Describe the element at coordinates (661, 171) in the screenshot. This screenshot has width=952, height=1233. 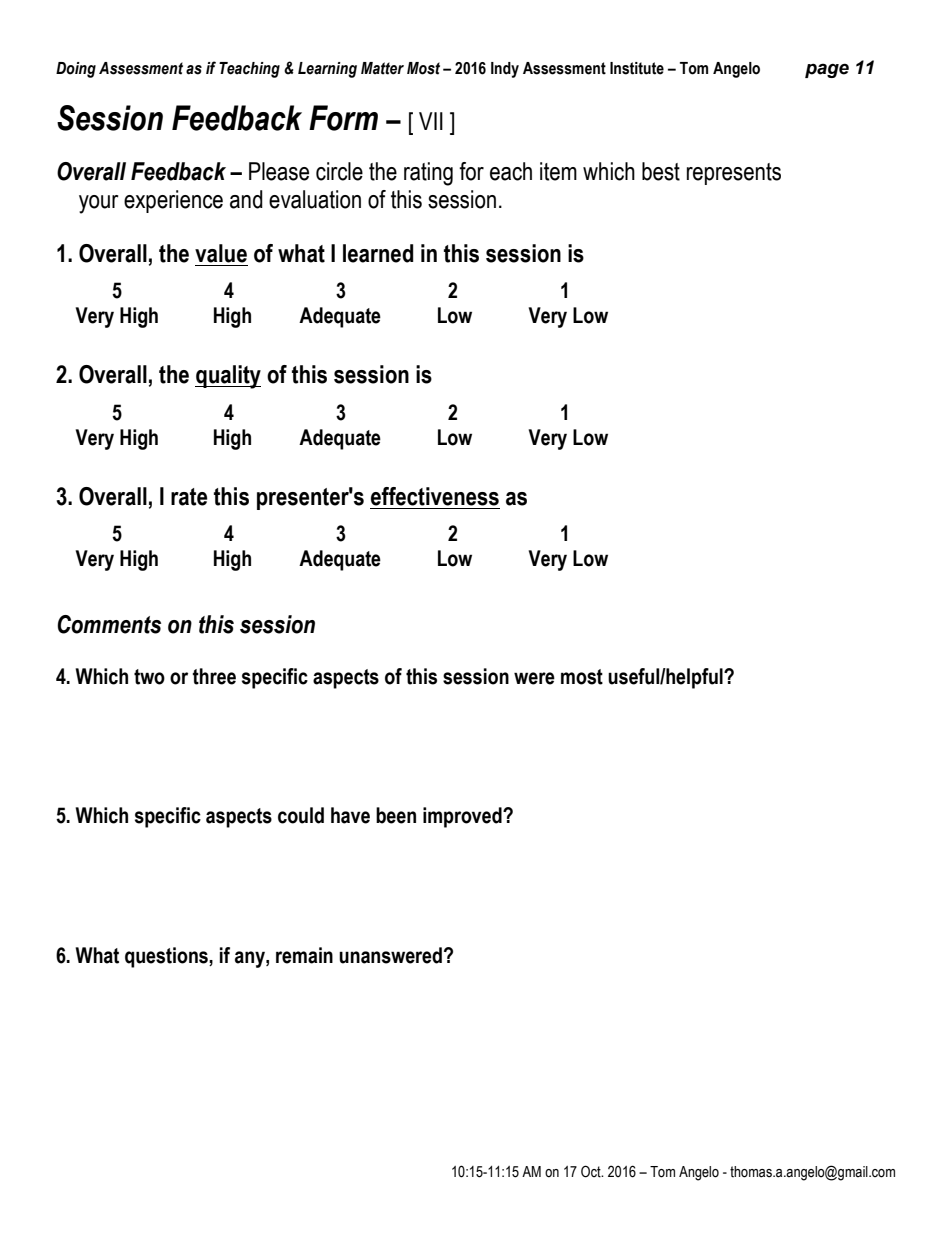
I see `best` at that location.
